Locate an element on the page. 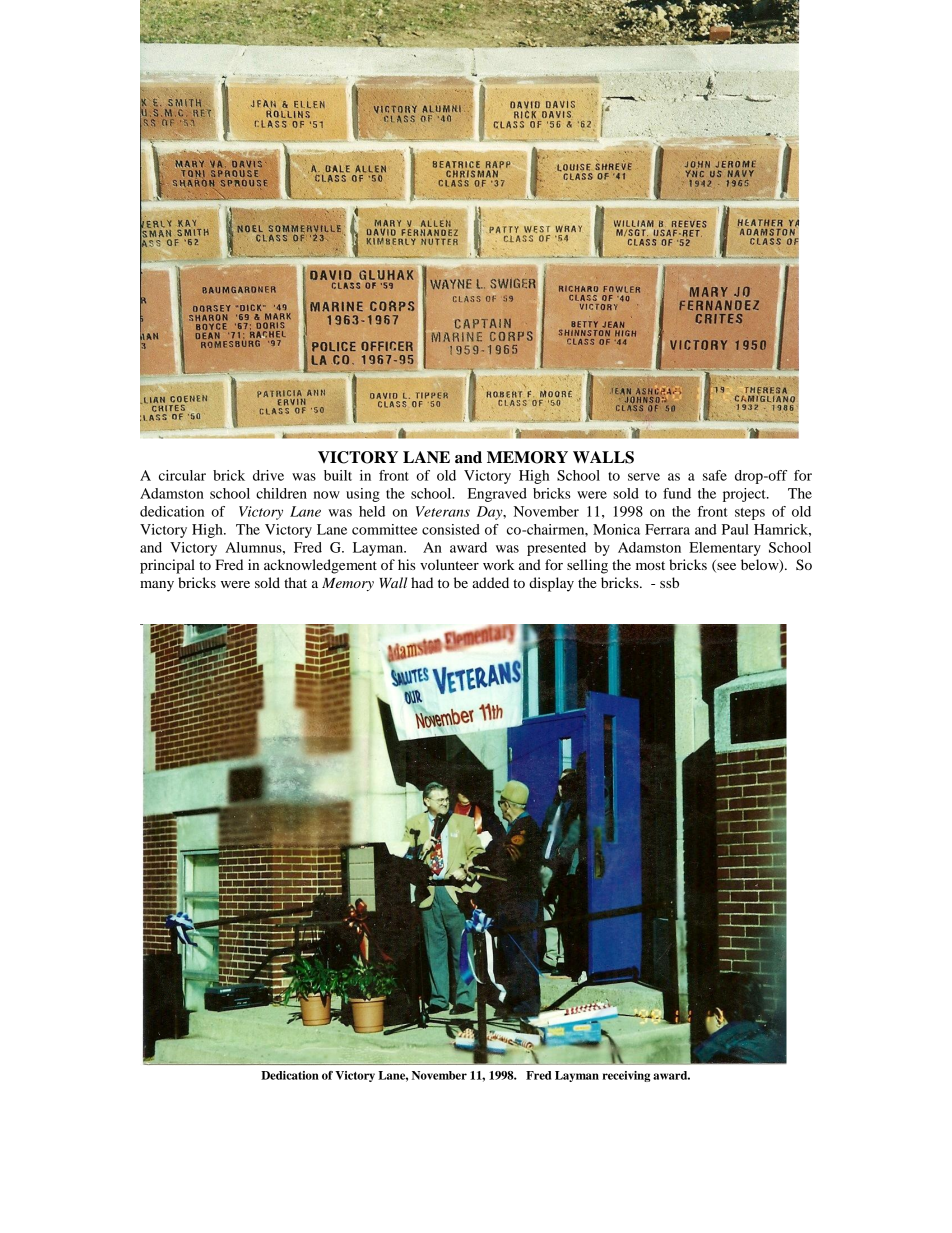 Image resolution: width=952 pixels, height=1233 pixels. many is located at coordinates (157, 586).
